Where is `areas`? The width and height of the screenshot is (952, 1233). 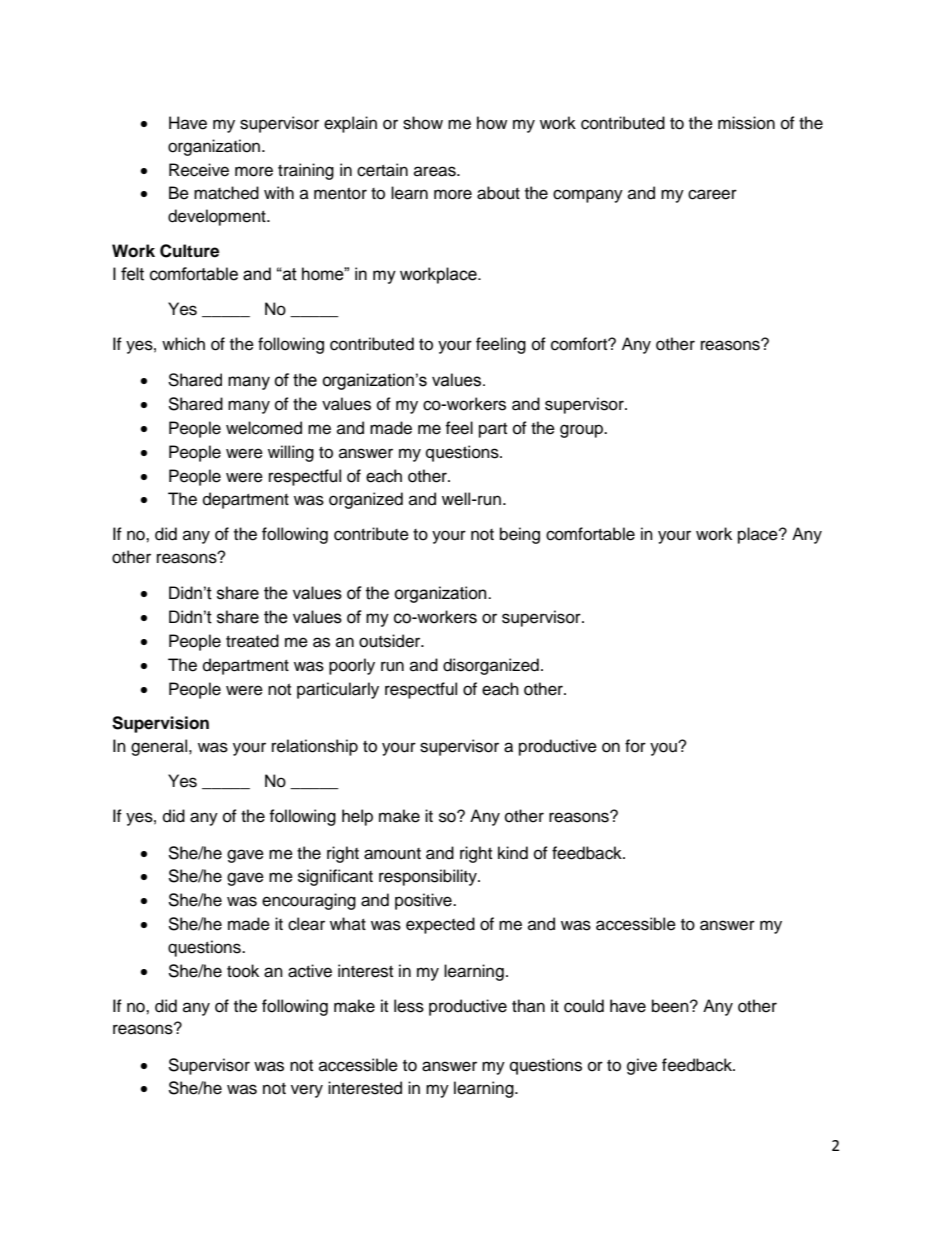 areas is located at coordinates (436, 171).
